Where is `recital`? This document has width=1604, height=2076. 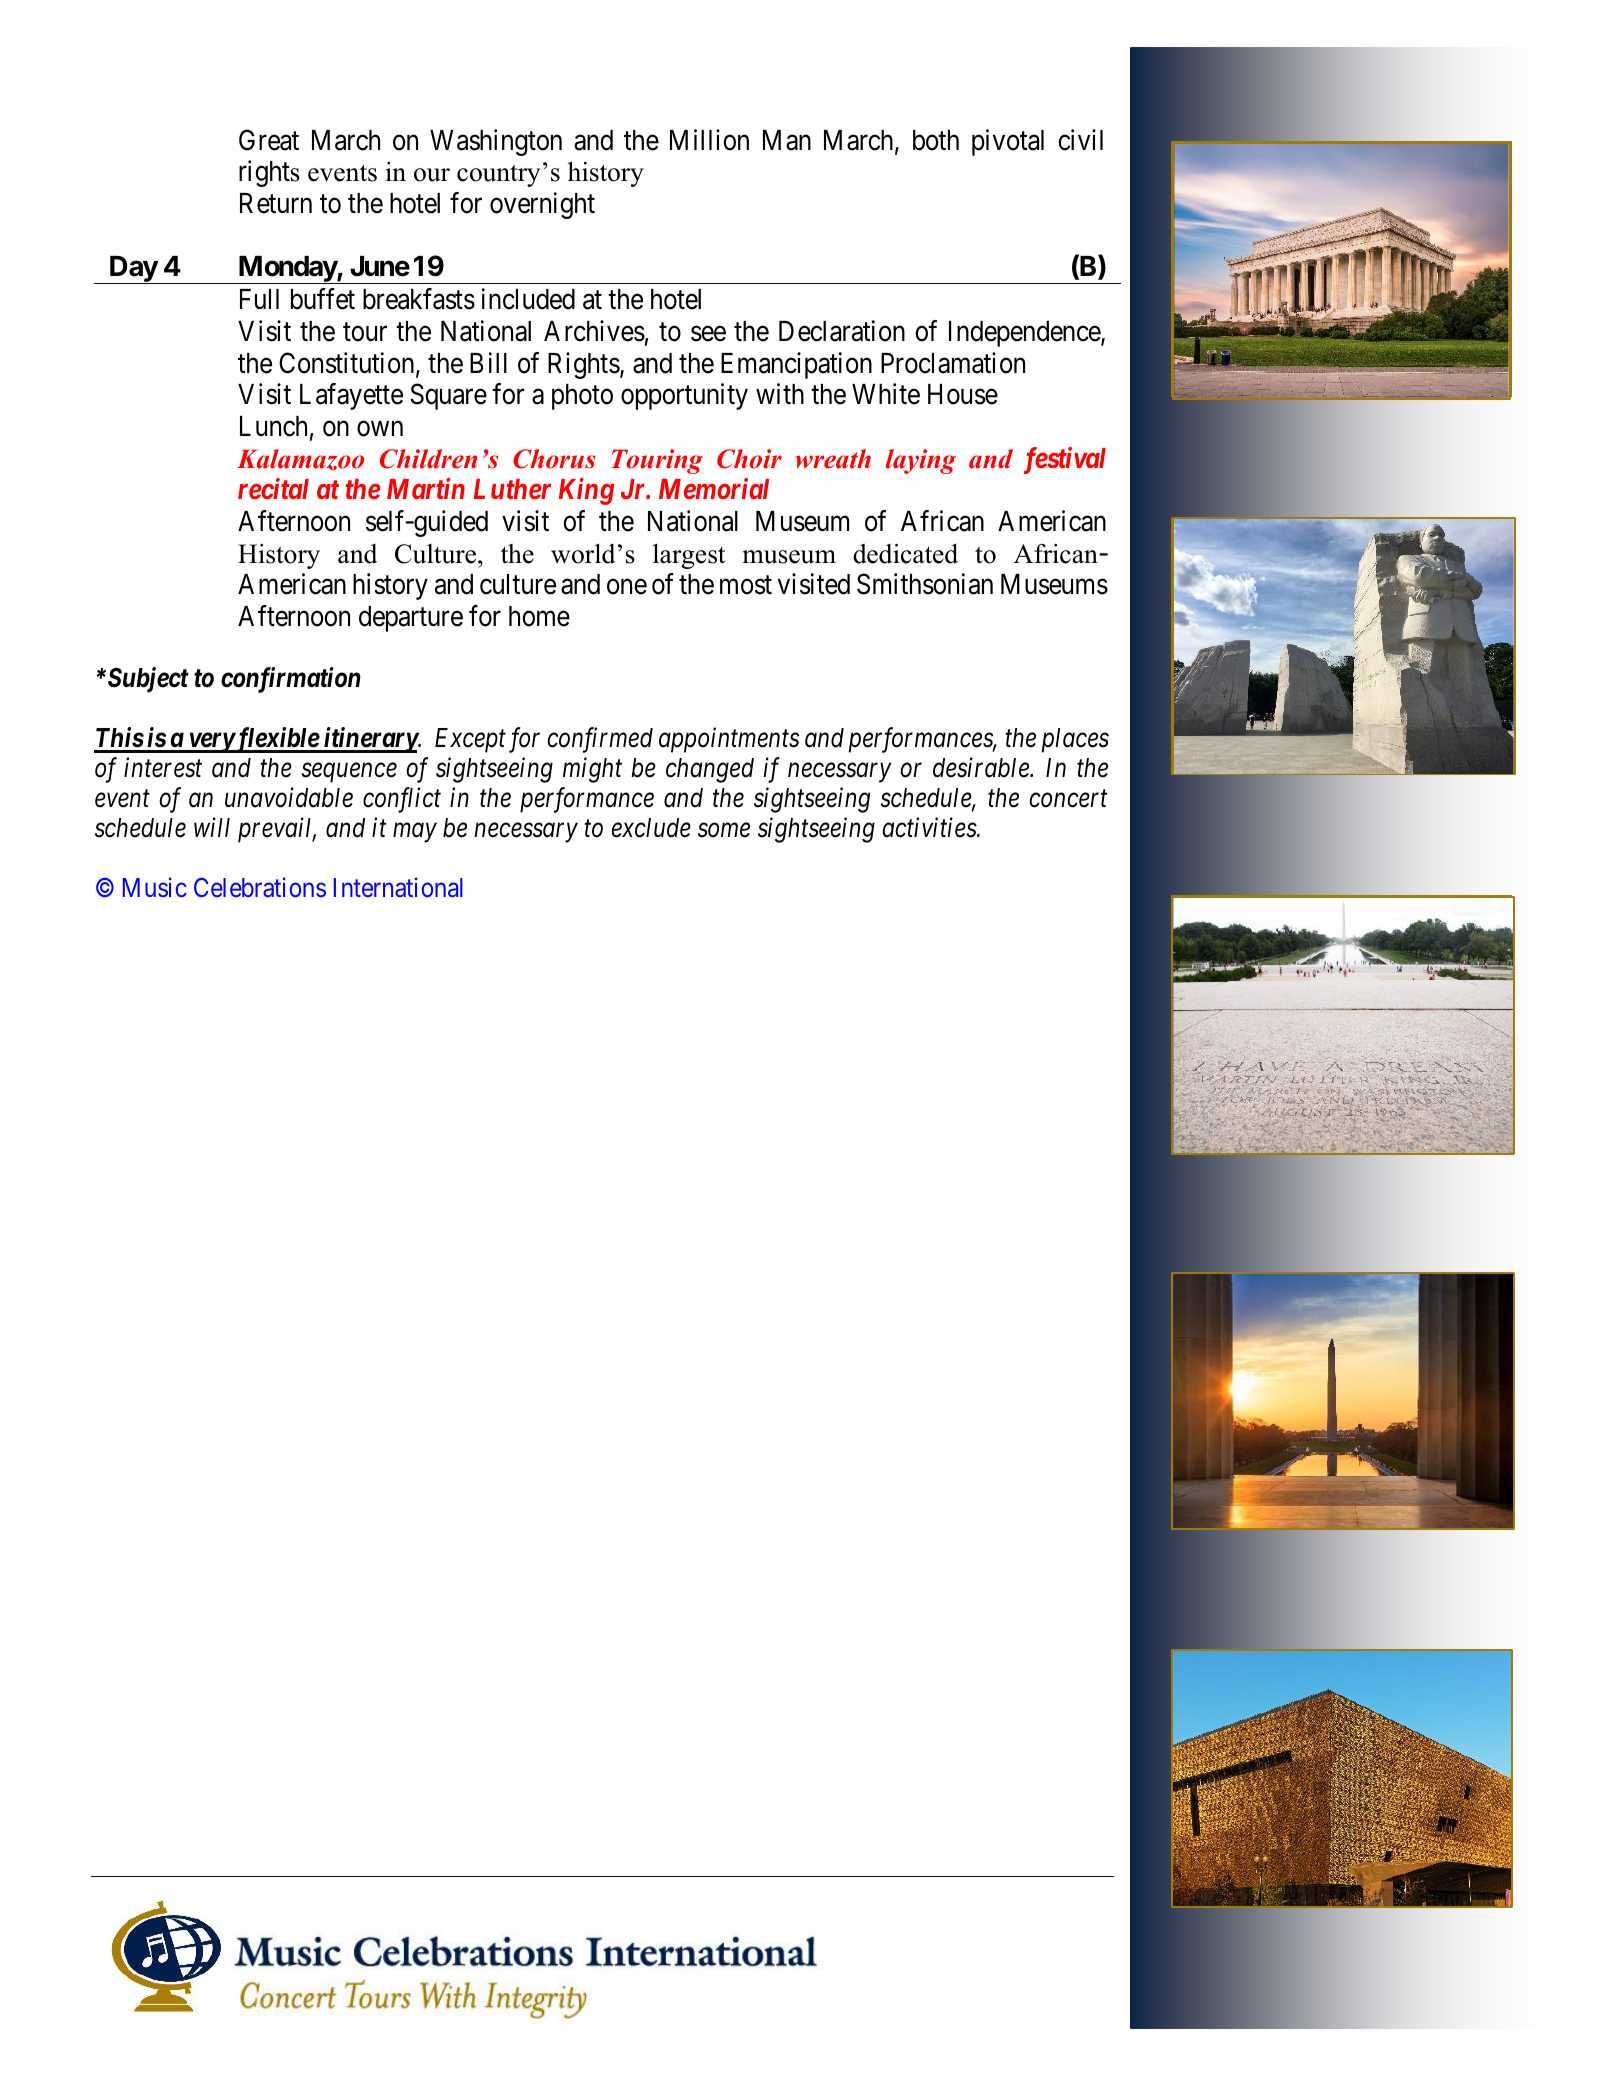 recital is located at coordinates (273, 488).
